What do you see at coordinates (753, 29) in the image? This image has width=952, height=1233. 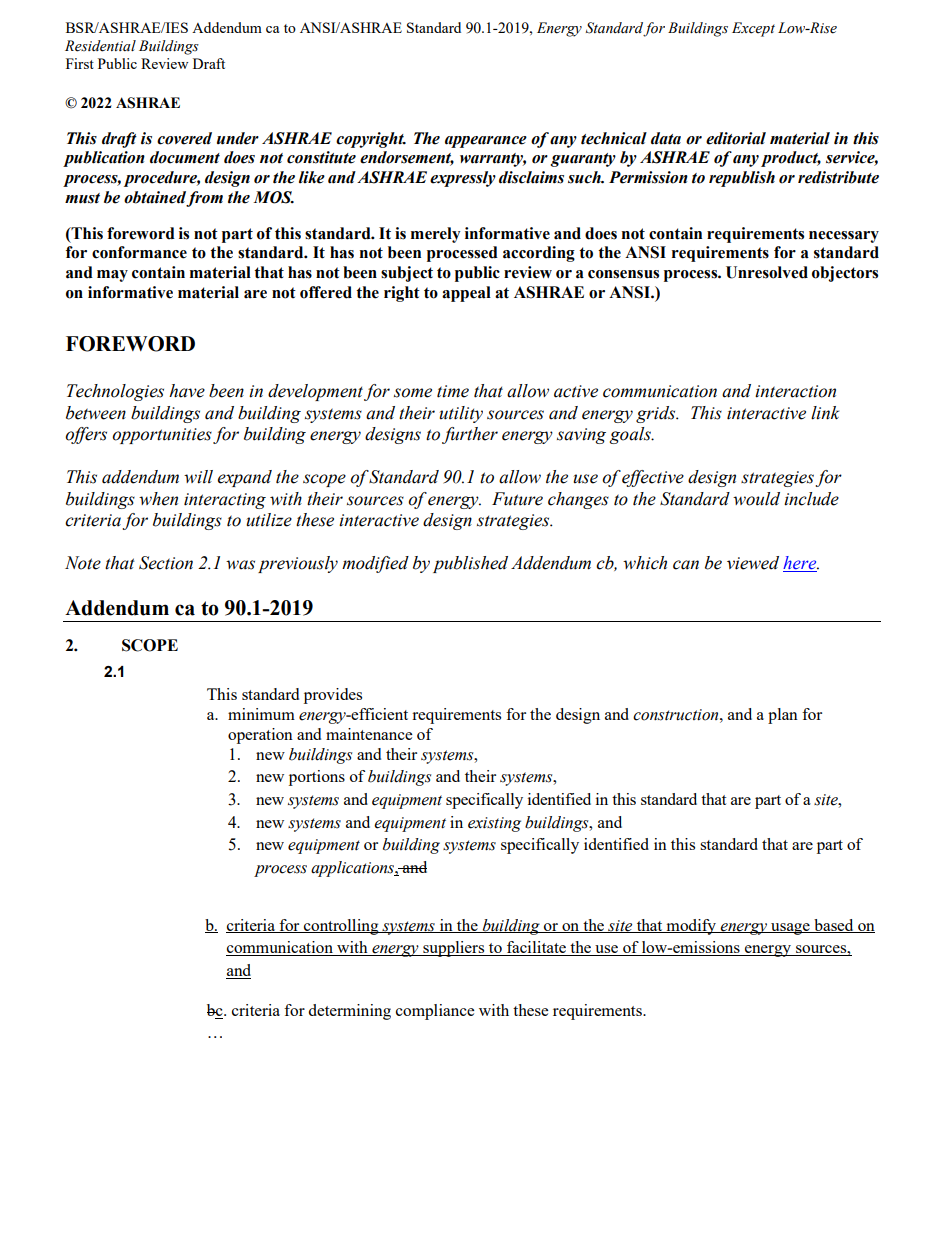 I see `Except` at bounding box center [753, 29].
